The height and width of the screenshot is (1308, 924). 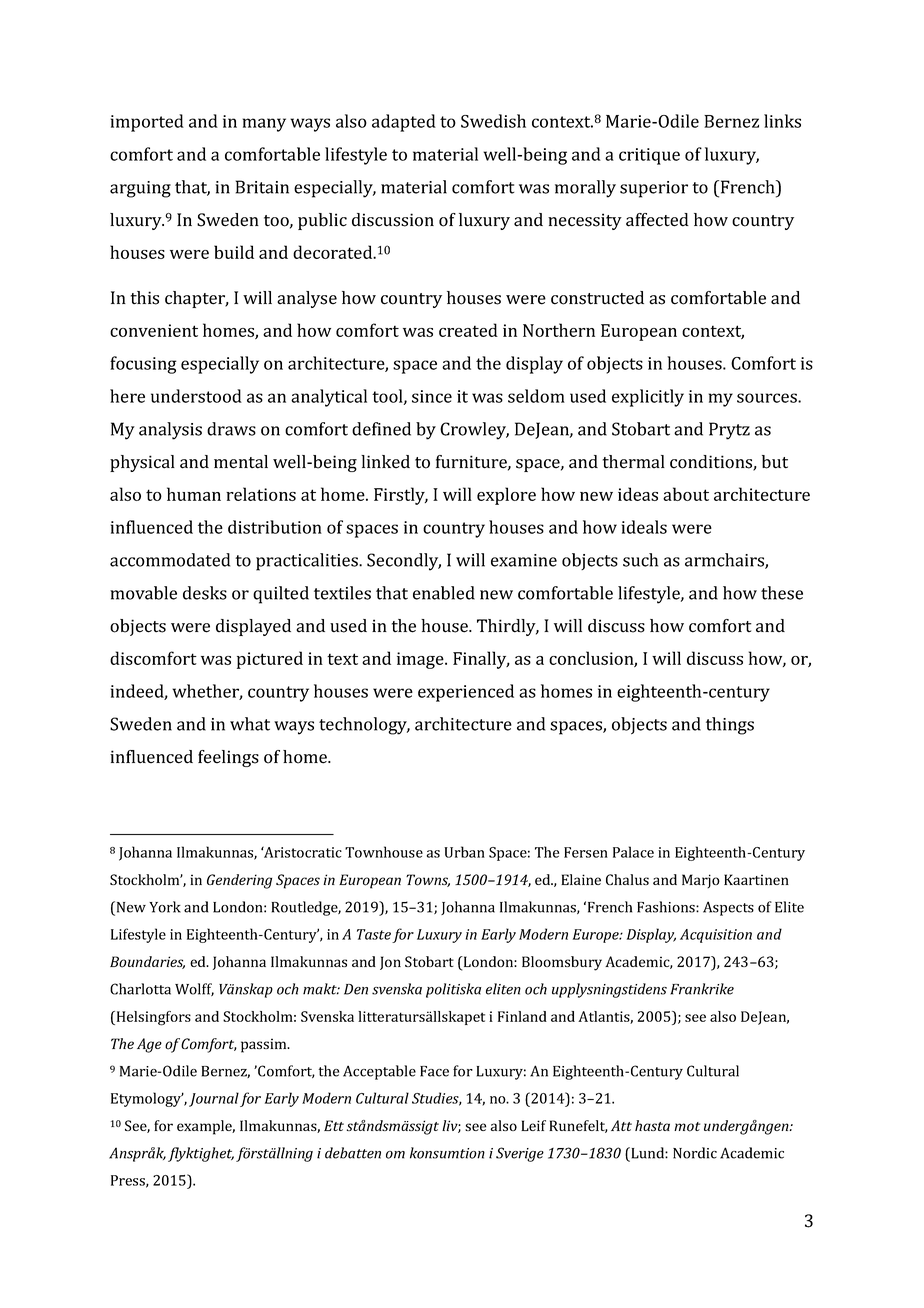 I want to click on desks, so click(x=205, y=593).
